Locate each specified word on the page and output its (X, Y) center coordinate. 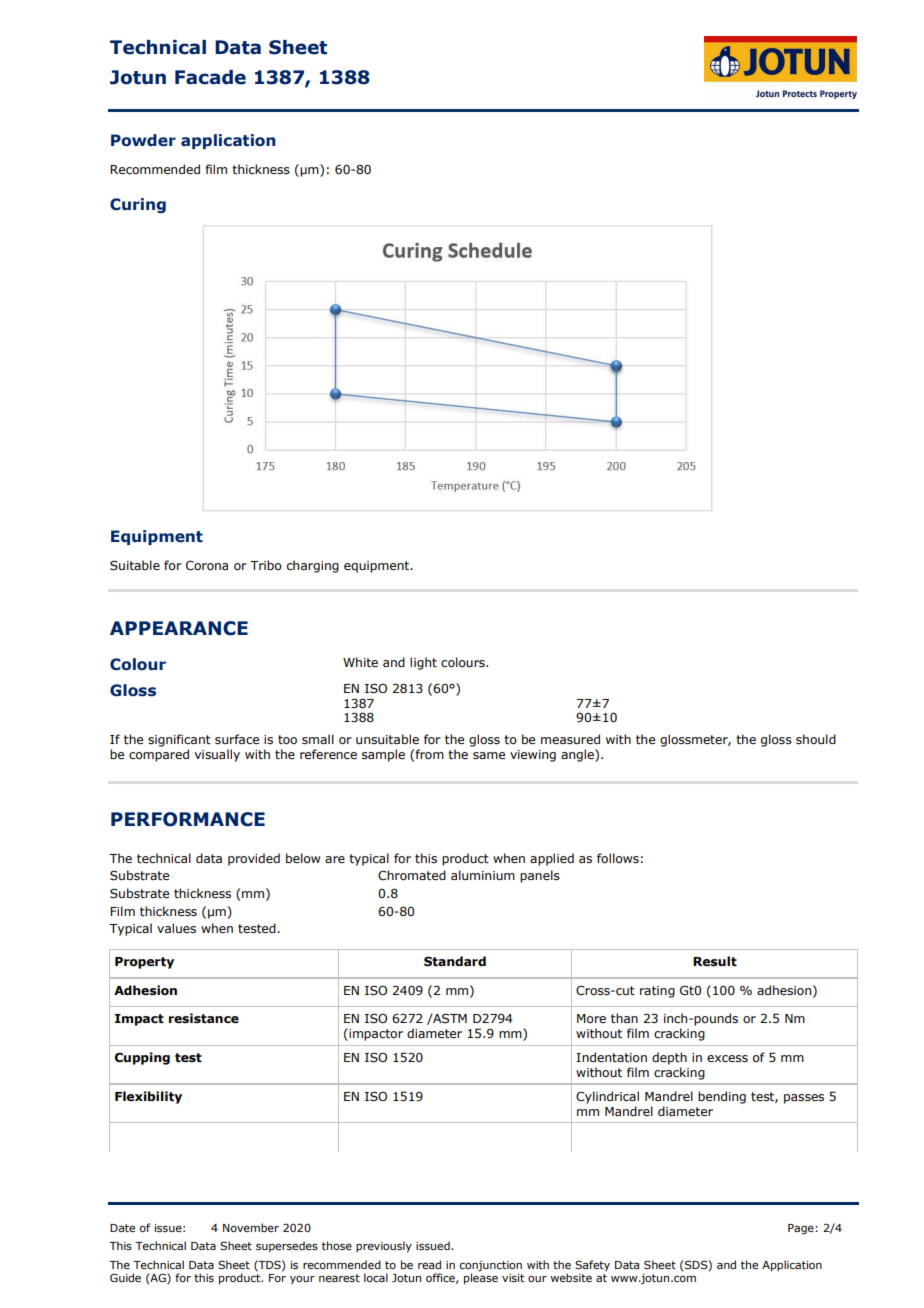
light (423, 663)
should (816, 739)
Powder (143, 140)
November (251, 1227)
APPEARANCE (179, 628)
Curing (138, 205)
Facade (210, 77)
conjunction (491, 1266)
